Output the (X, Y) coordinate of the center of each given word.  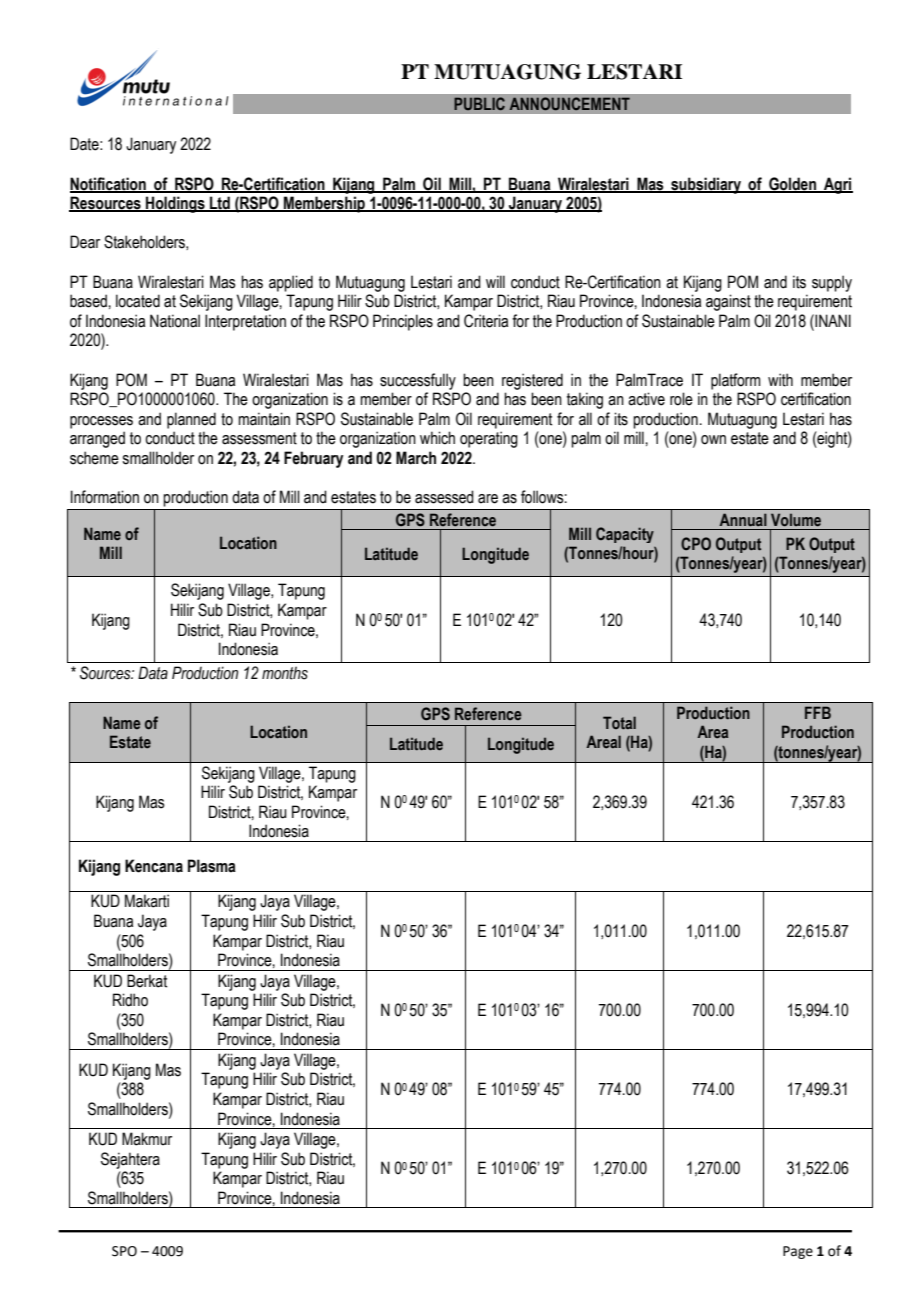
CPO (696, 544)
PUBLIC (479, 104)
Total (619, 722)
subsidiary (706, 185)
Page (798, 1252)
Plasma (212, 866)
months (285, 673)
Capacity (625, 535)
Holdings (175, 204)
